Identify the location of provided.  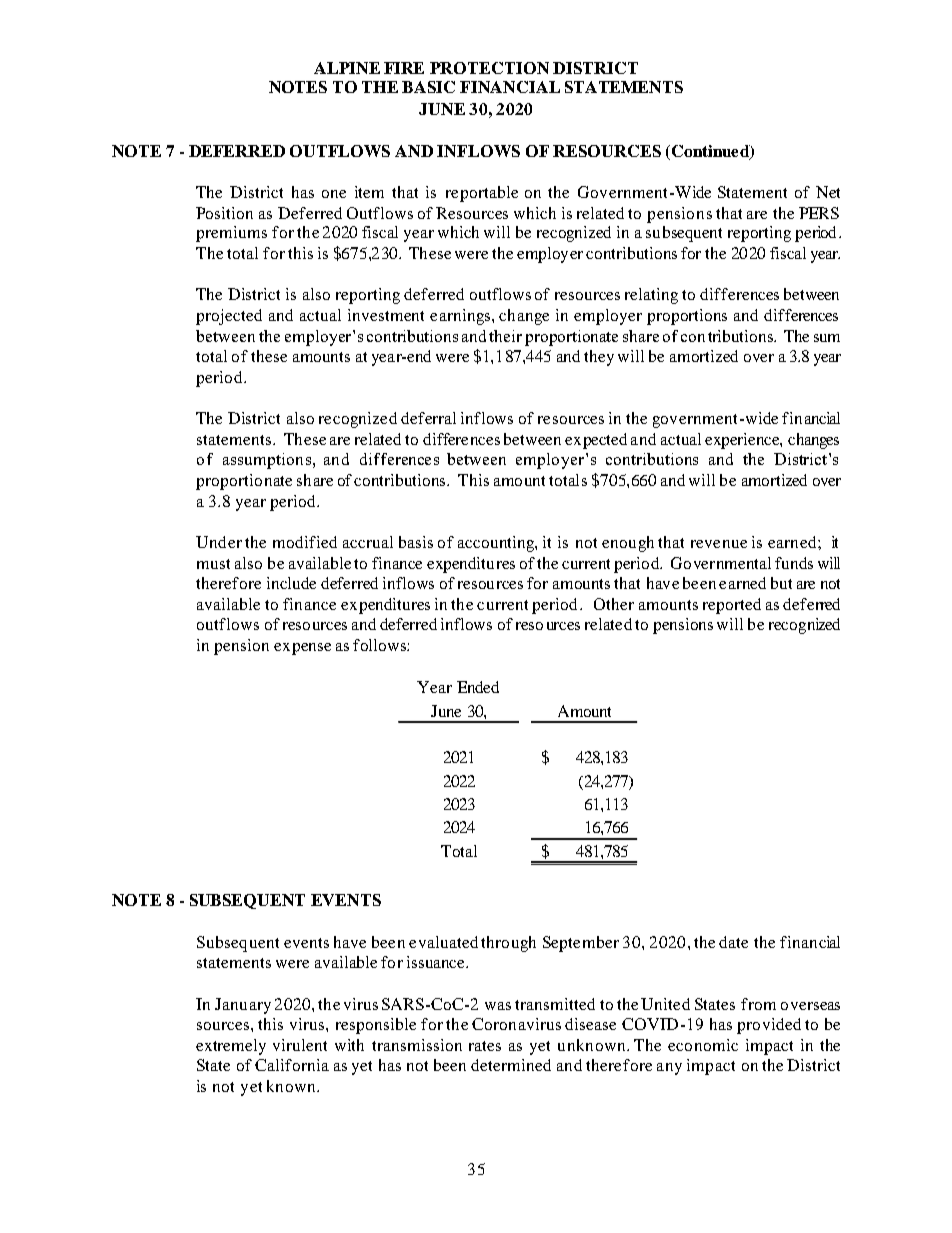
(769, 1026).
